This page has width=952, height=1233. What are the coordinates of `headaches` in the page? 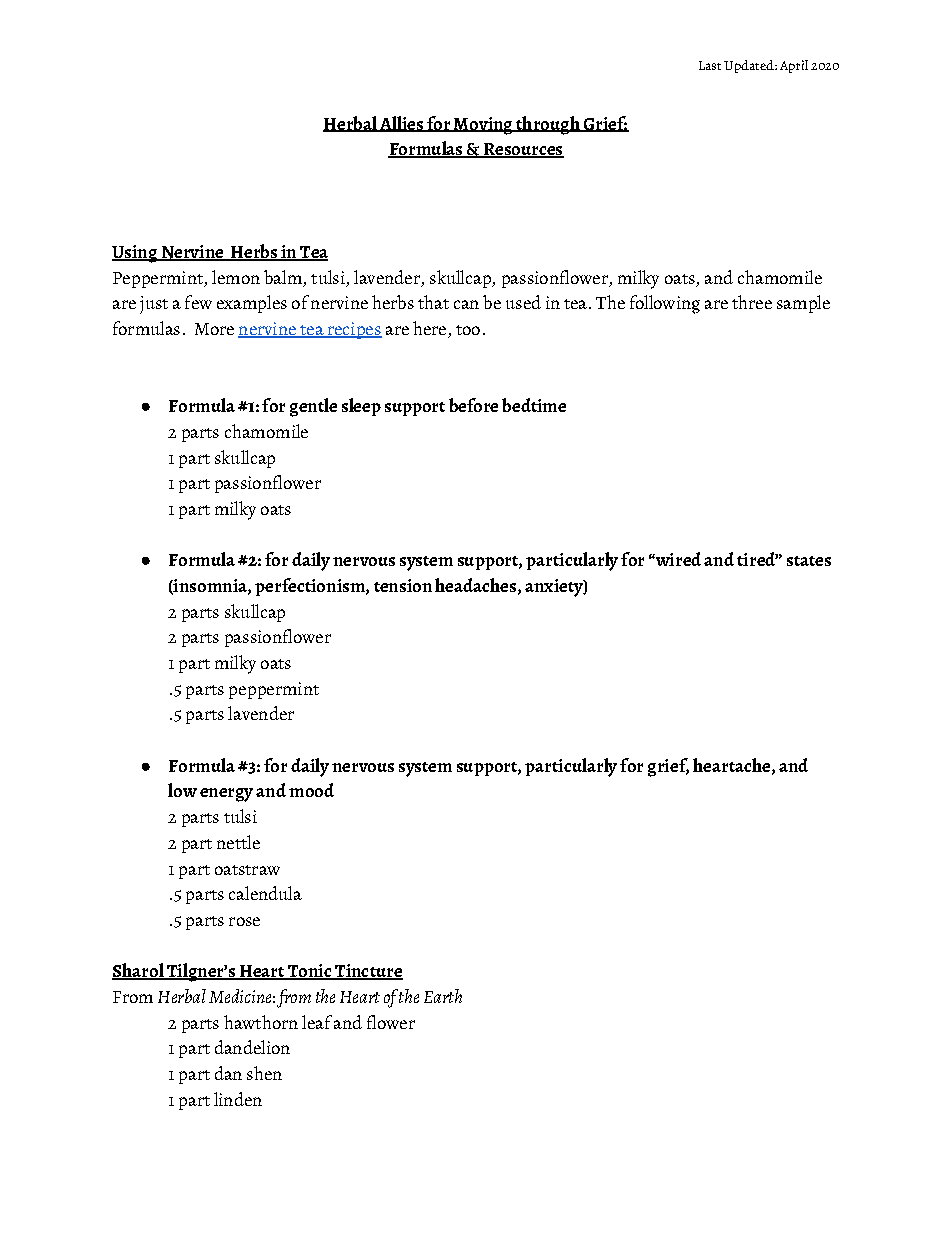 It's located at (475, 585).
